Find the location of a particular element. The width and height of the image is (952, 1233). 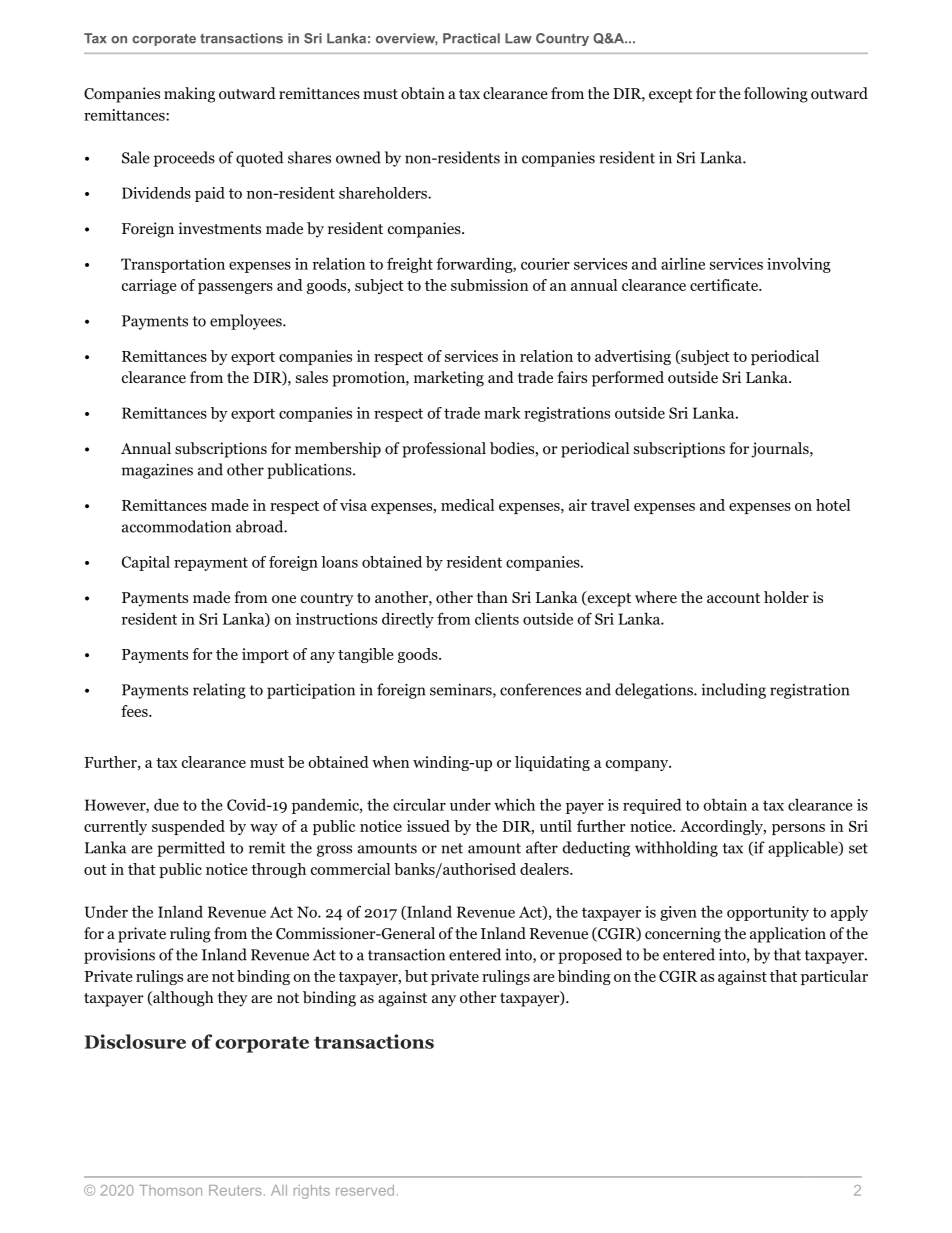

hotel is located at coordinates (833, 505).
